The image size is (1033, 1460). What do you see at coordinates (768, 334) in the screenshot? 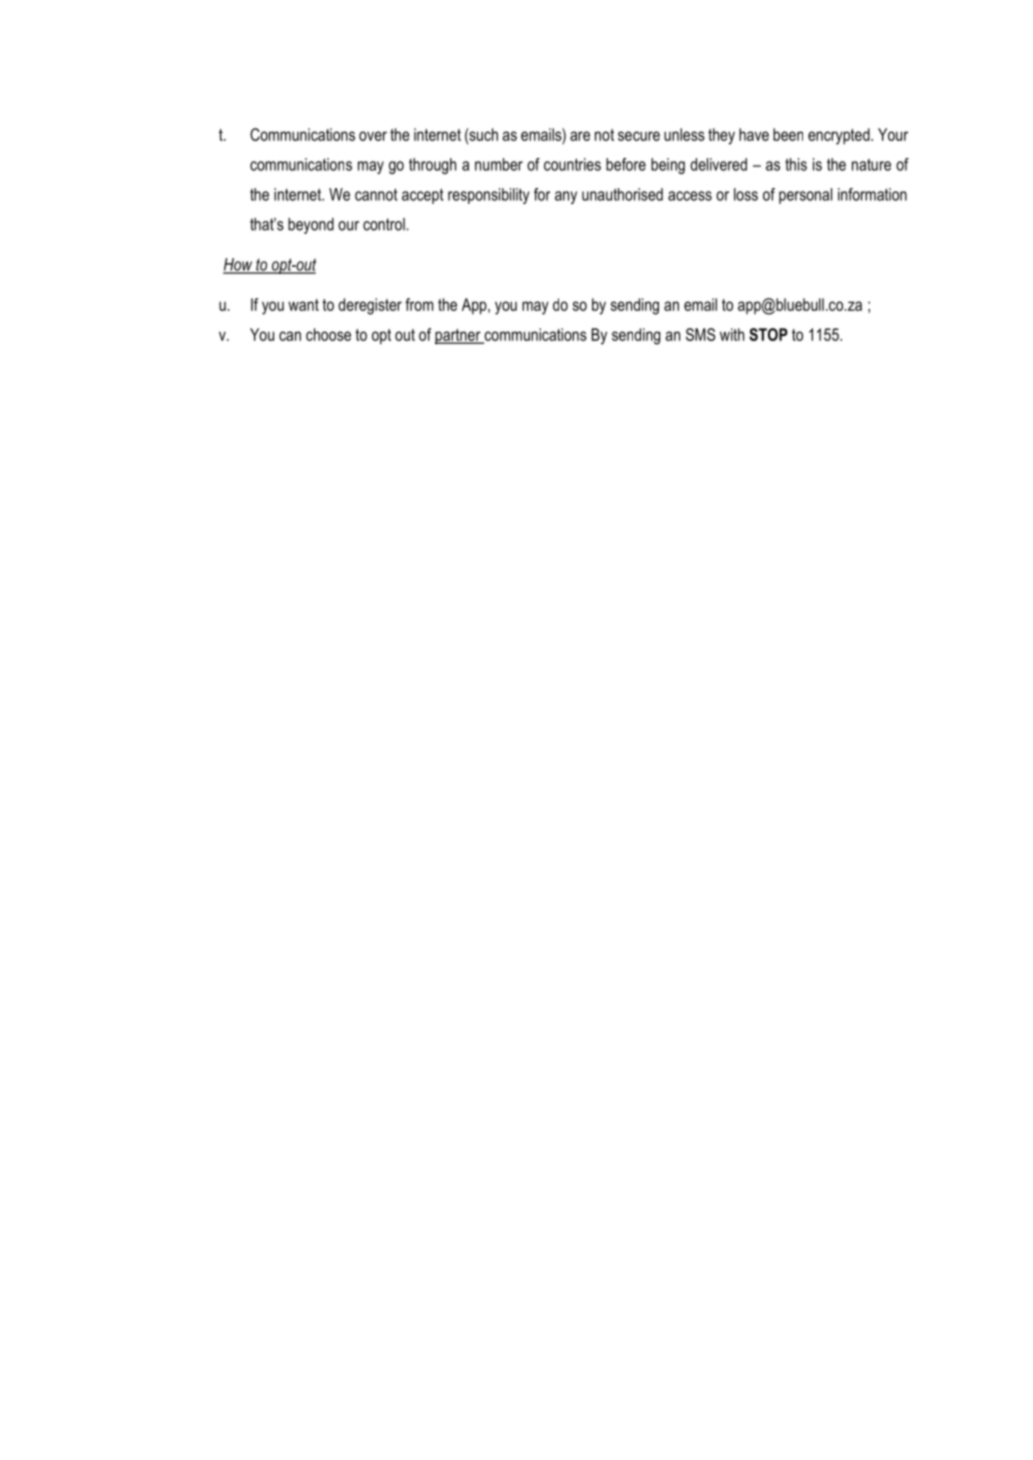
I see `STOP` at bounding box center [768, 334].
